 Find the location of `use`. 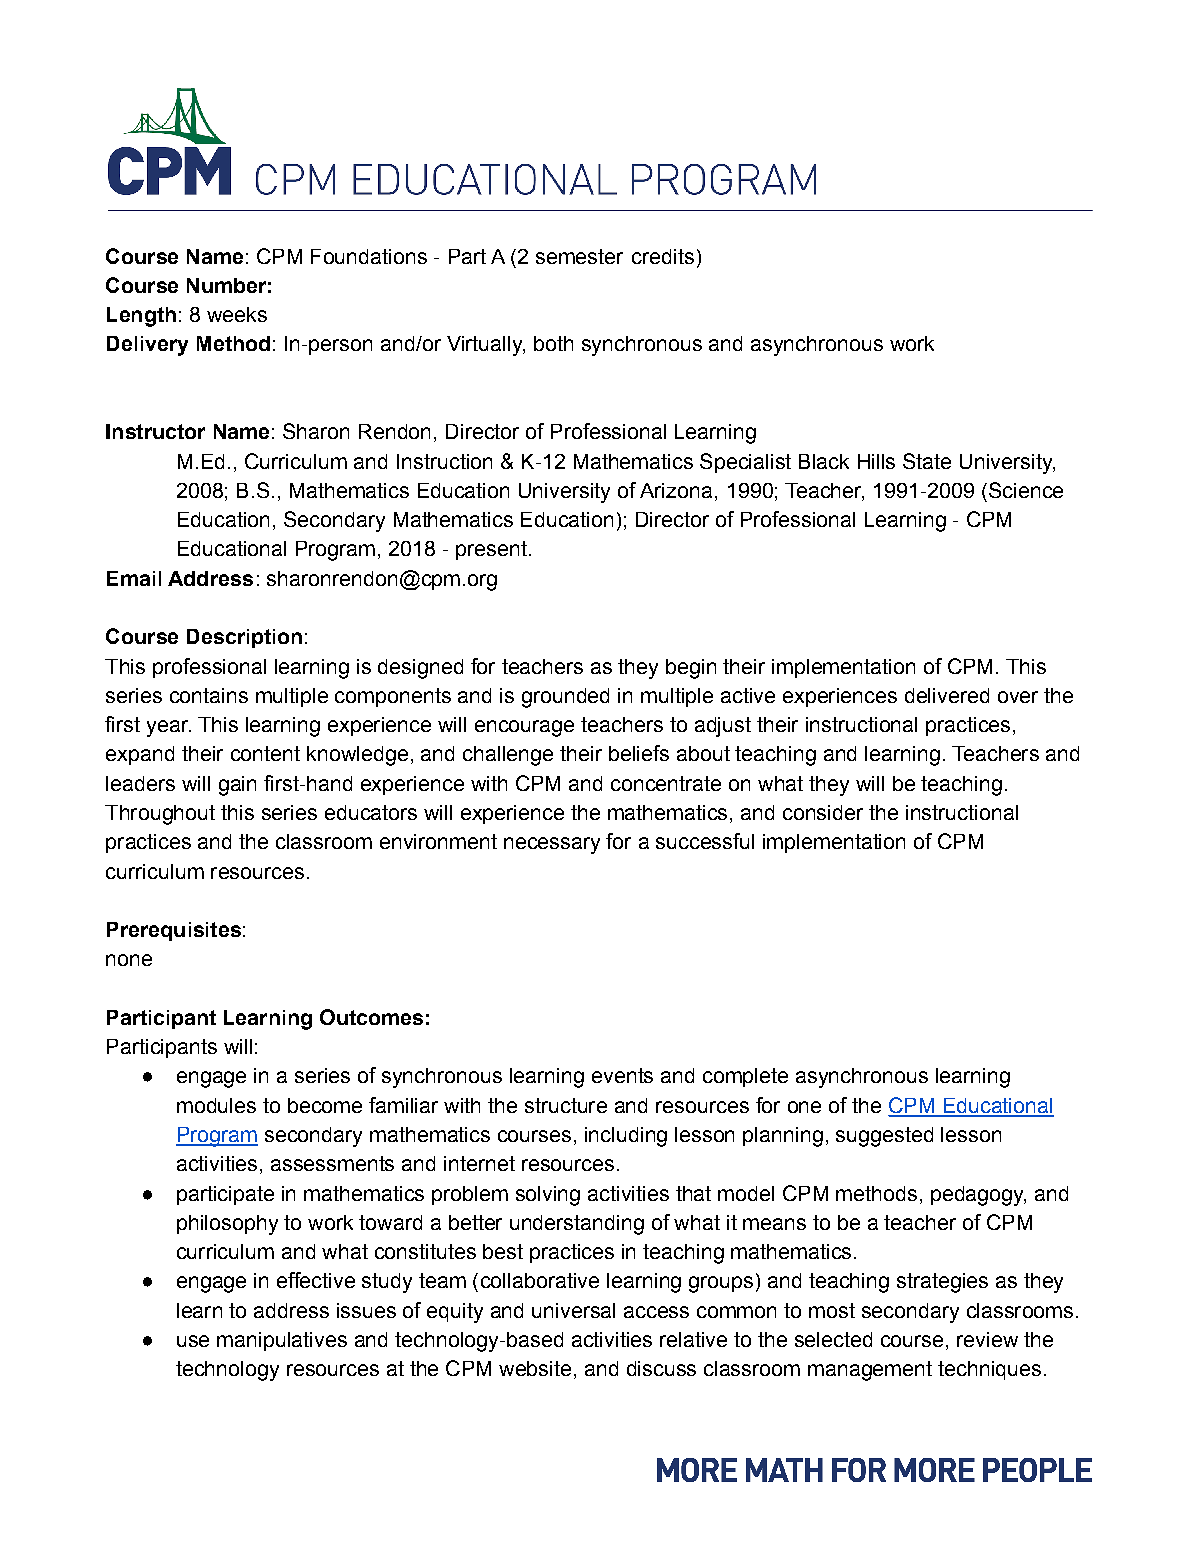

use is located at coordinates (193, 1341).
